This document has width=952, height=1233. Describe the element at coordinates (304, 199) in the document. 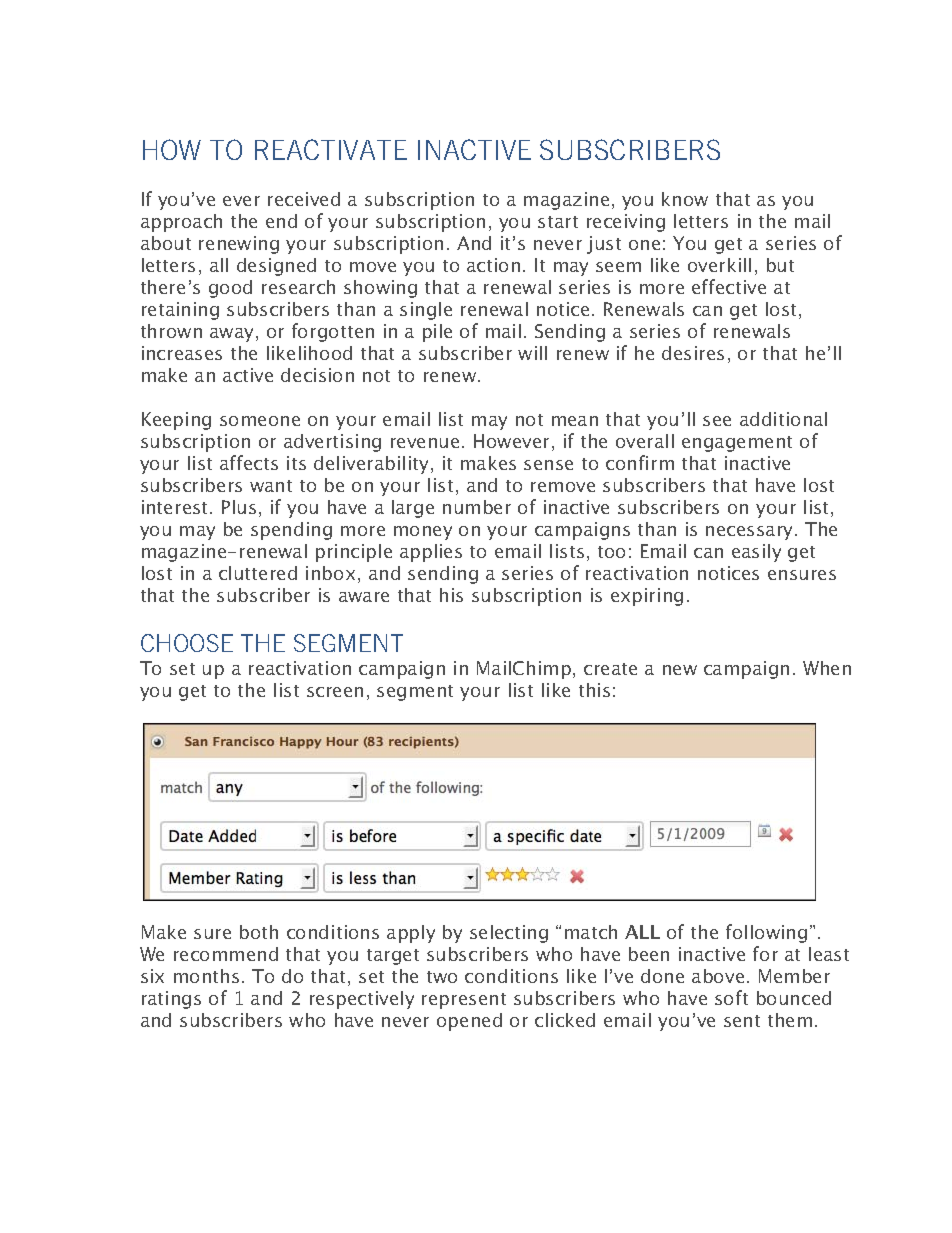

I see `received` at that location.
